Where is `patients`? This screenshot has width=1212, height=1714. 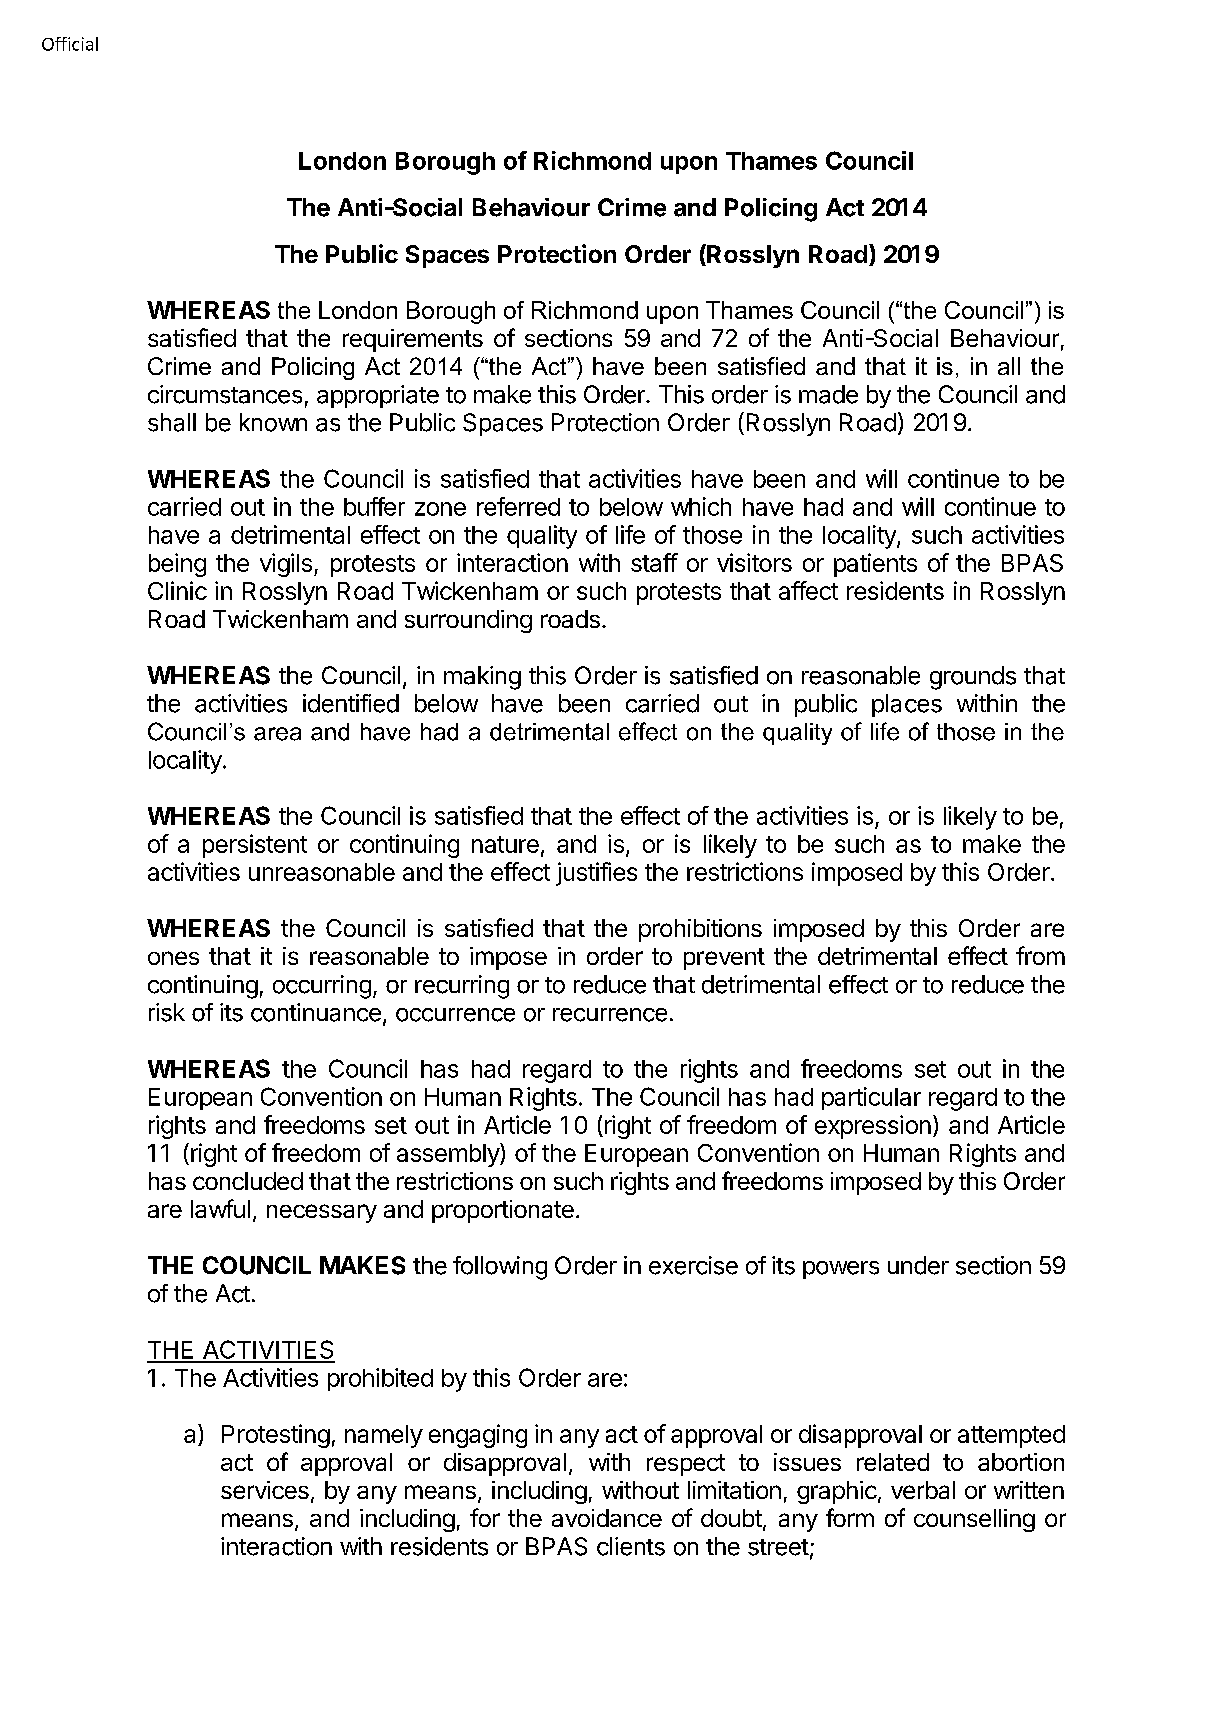 patients is located at coordinates (875, 565).
